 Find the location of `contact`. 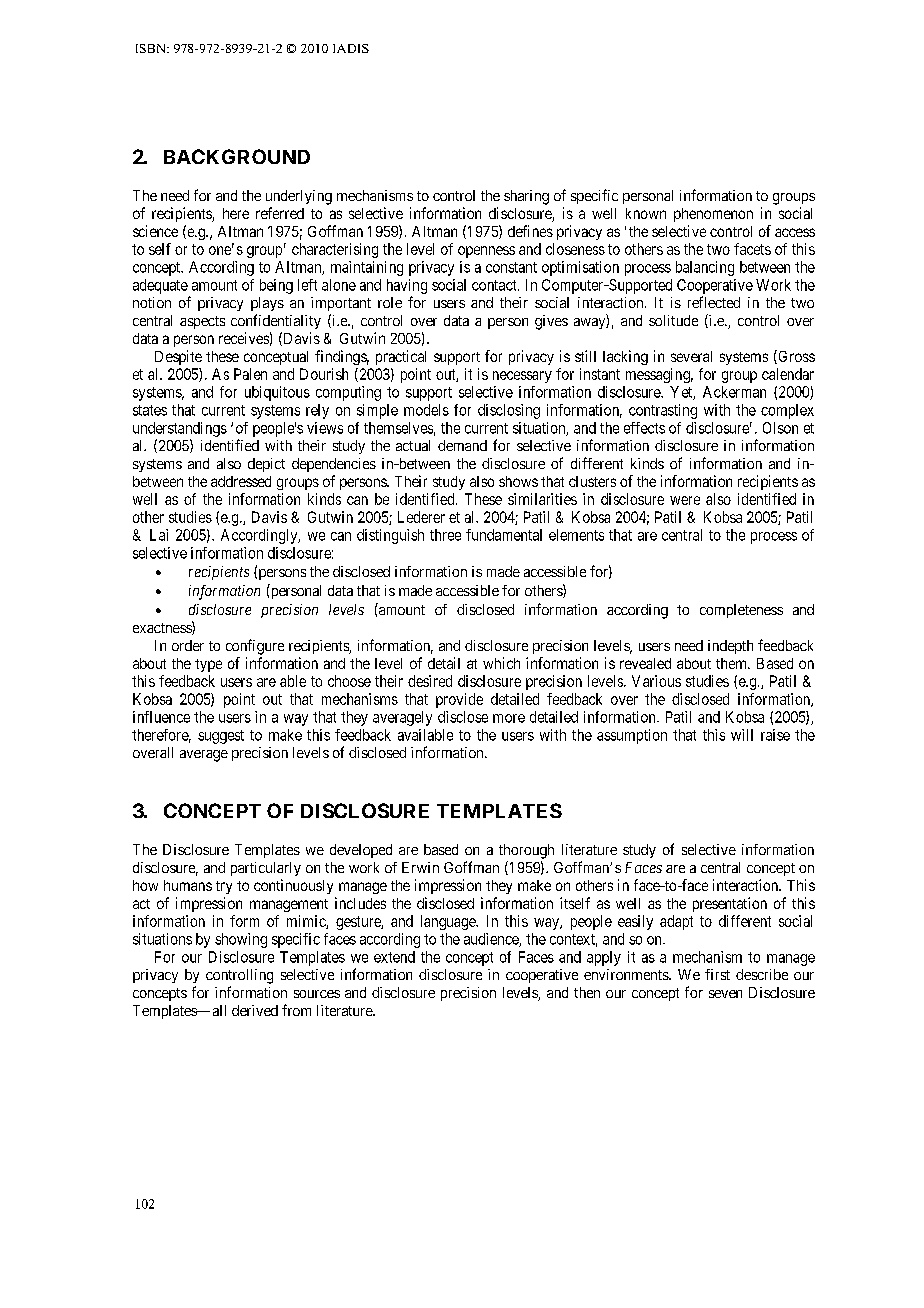

contact is located at coordinates (495, 285).
